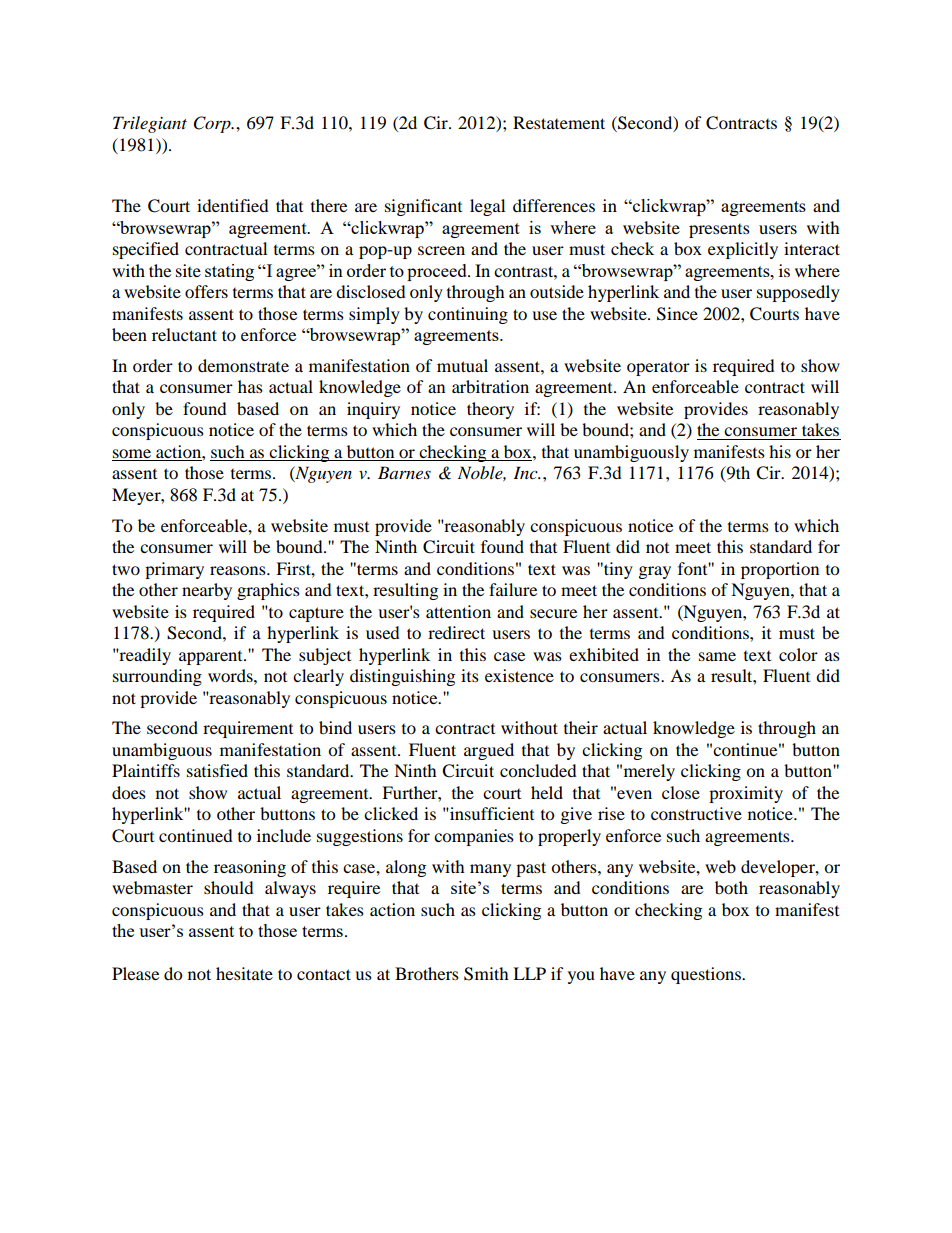  I want to click on apparent, so click(212, 658).
